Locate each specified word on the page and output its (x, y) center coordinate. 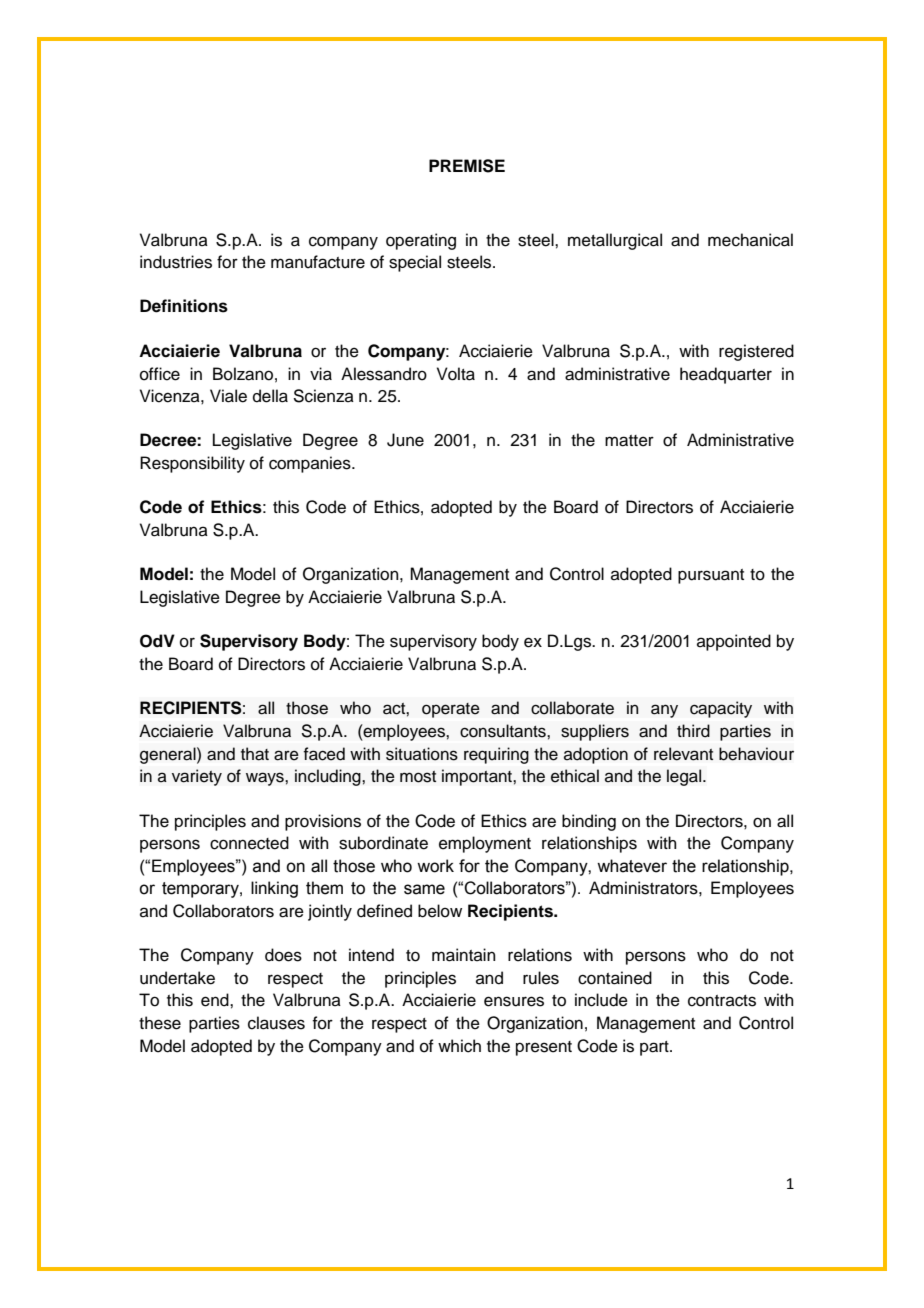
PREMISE (467, 166)
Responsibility (192, 464)
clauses (276, 1023)
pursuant (711, 576)
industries (176, 262)
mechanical (750, 240)
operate (451, 710)
